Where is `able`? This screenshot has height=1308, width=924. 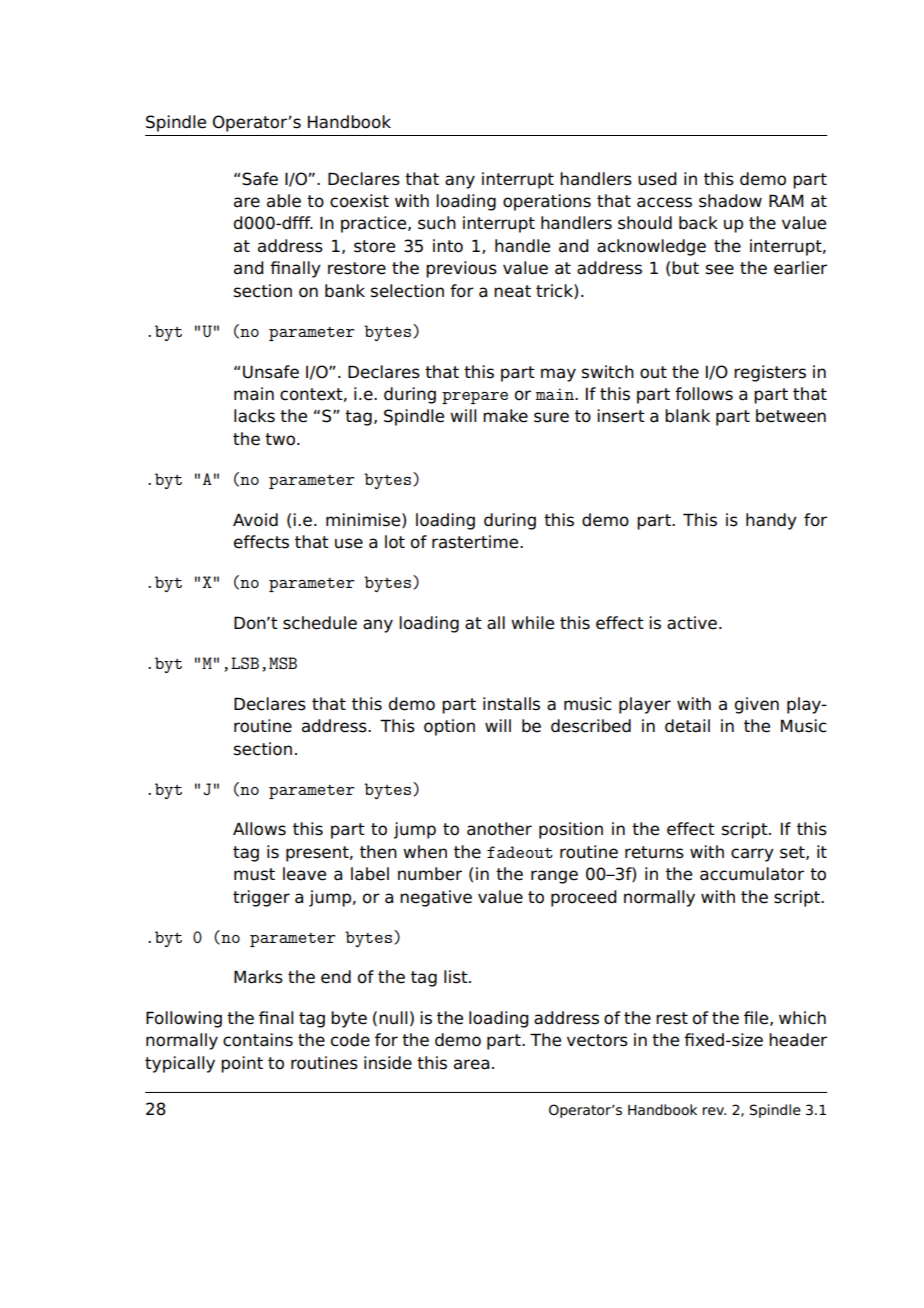 able is located at coordinates (284, 201).
